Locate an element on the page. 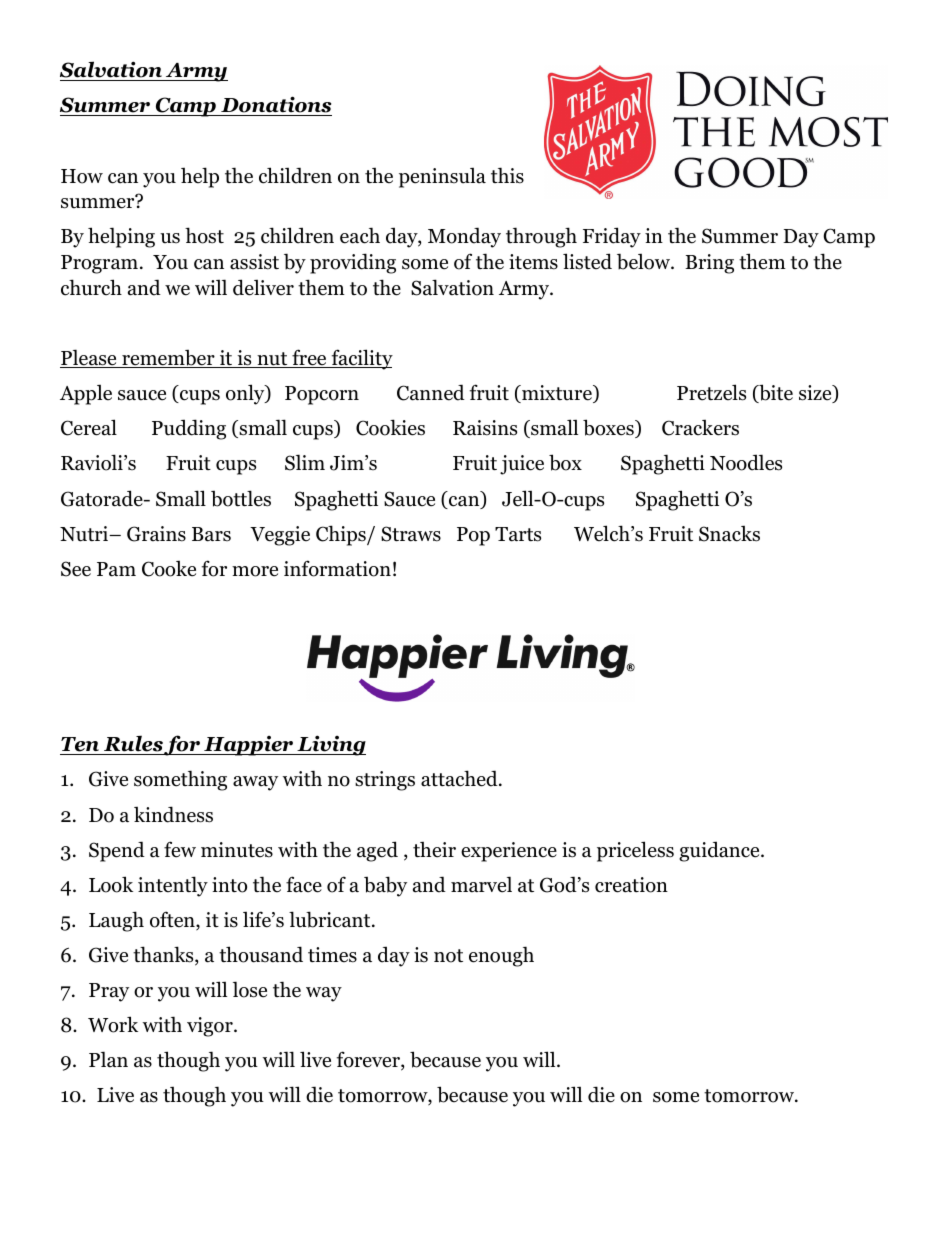  guidance is located at coordinates (720, 851).
